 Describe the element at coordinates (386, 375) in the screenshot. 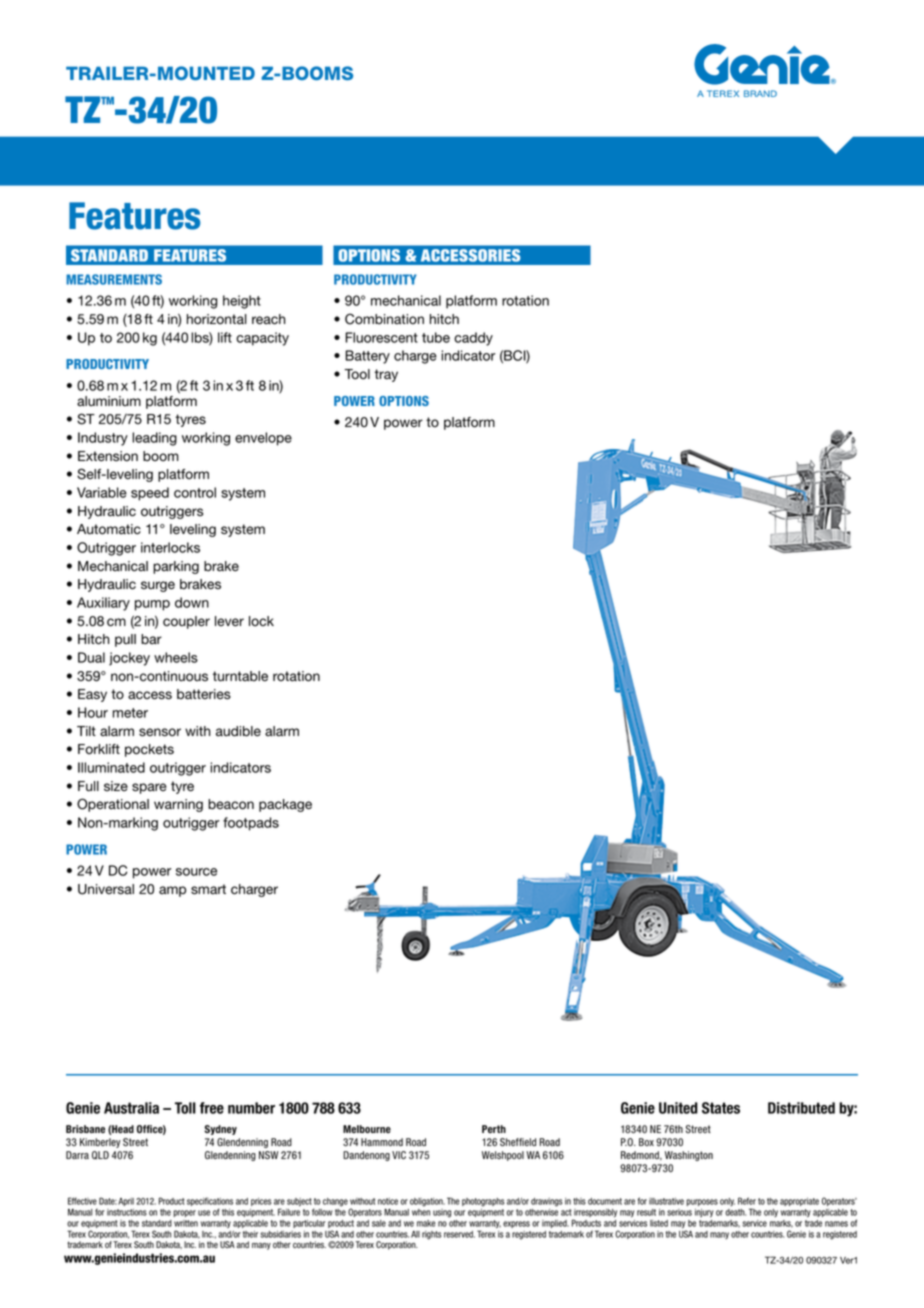

I see `tray` at that location.
